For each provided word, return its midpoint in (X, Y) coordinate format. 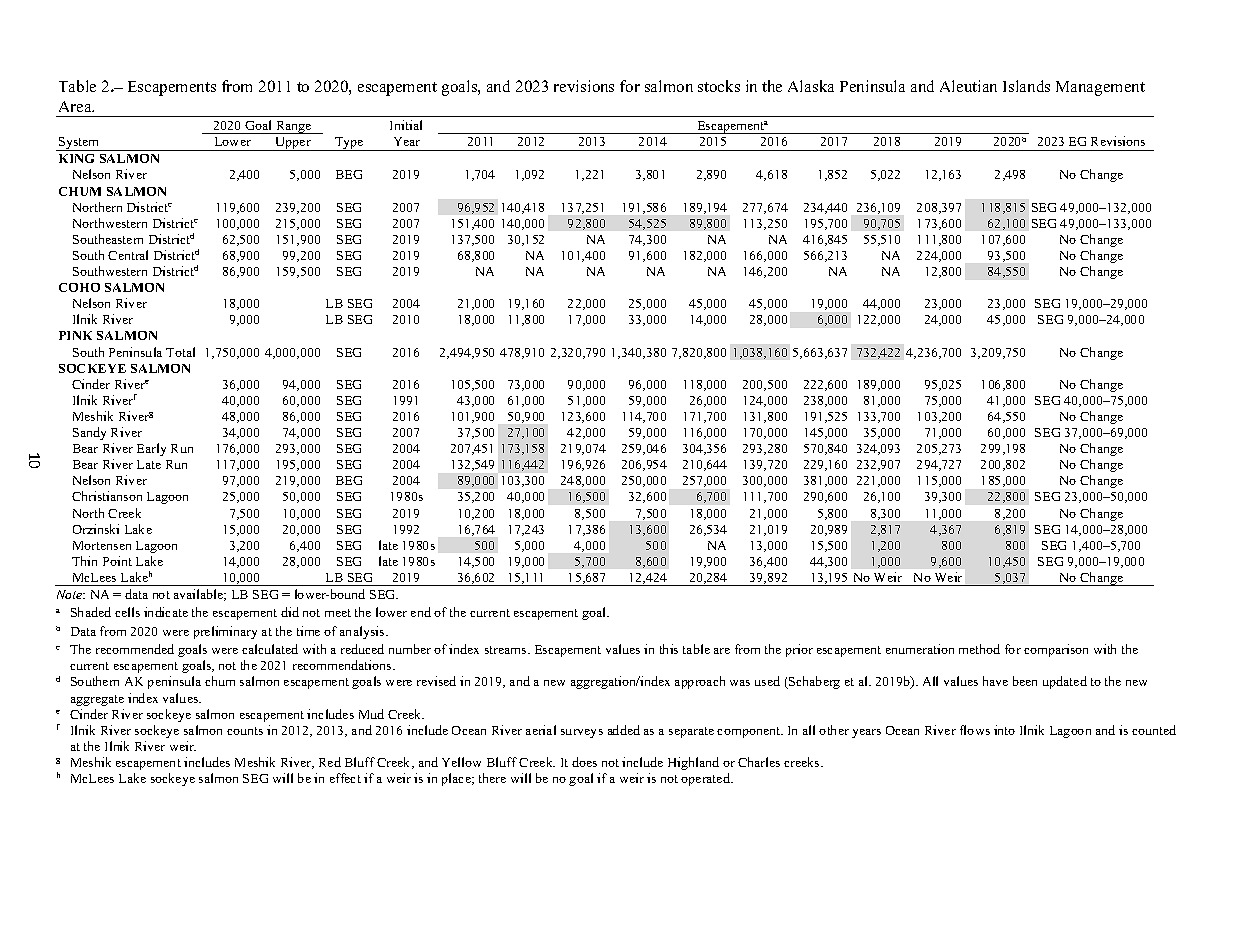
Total (180, 352)
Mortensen (102, 545)
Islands (1026, 86)
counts (245, 731)
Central (128, 255)
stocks (719, 86)
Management (1100, 88)
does (584, 762)
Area (76, 106)
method (979, 649)
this (669, 649)
